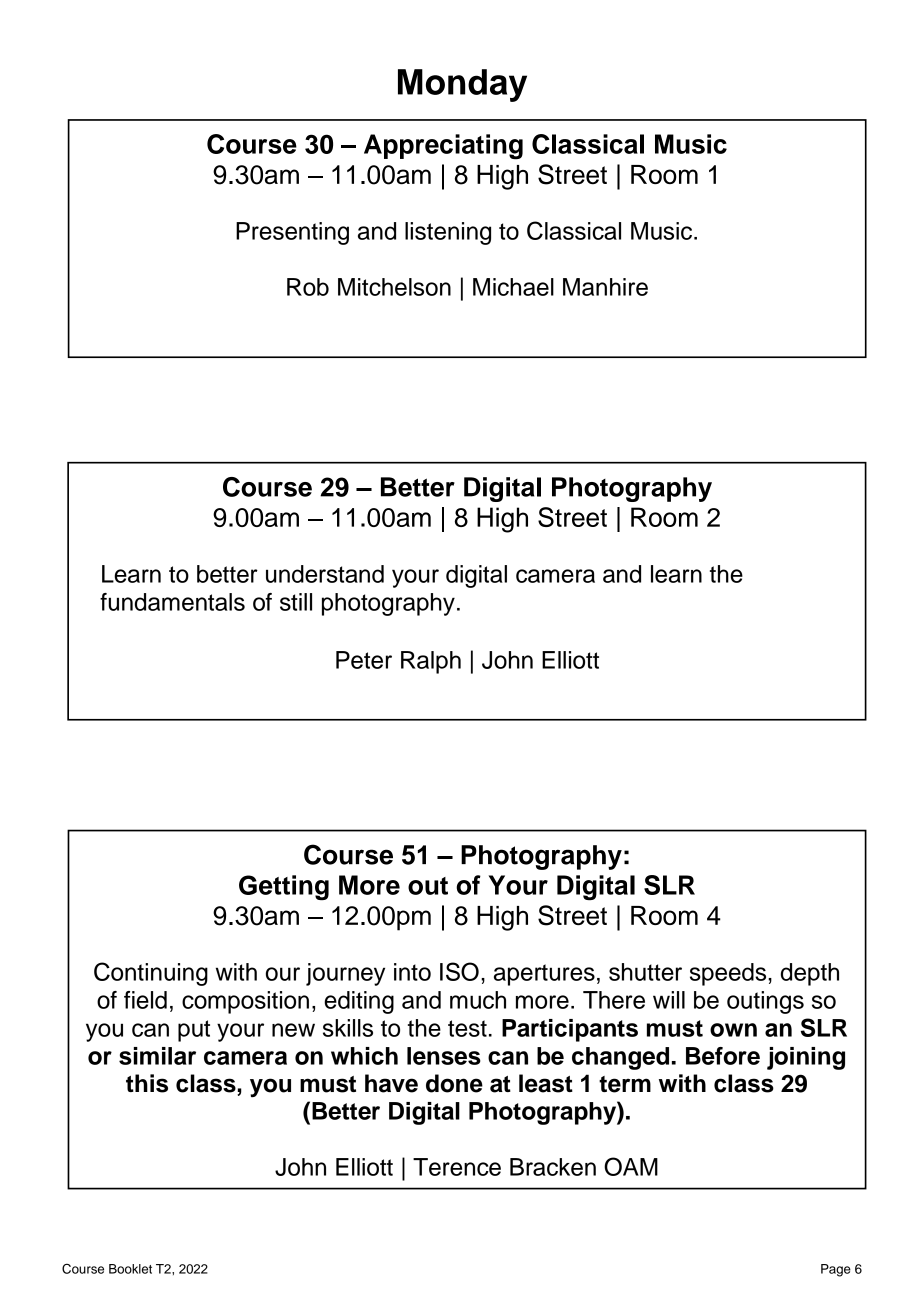  What do you see at coordinates (292, 233) in the page?
I see `Presenting` at bounding box center [292, 233].
